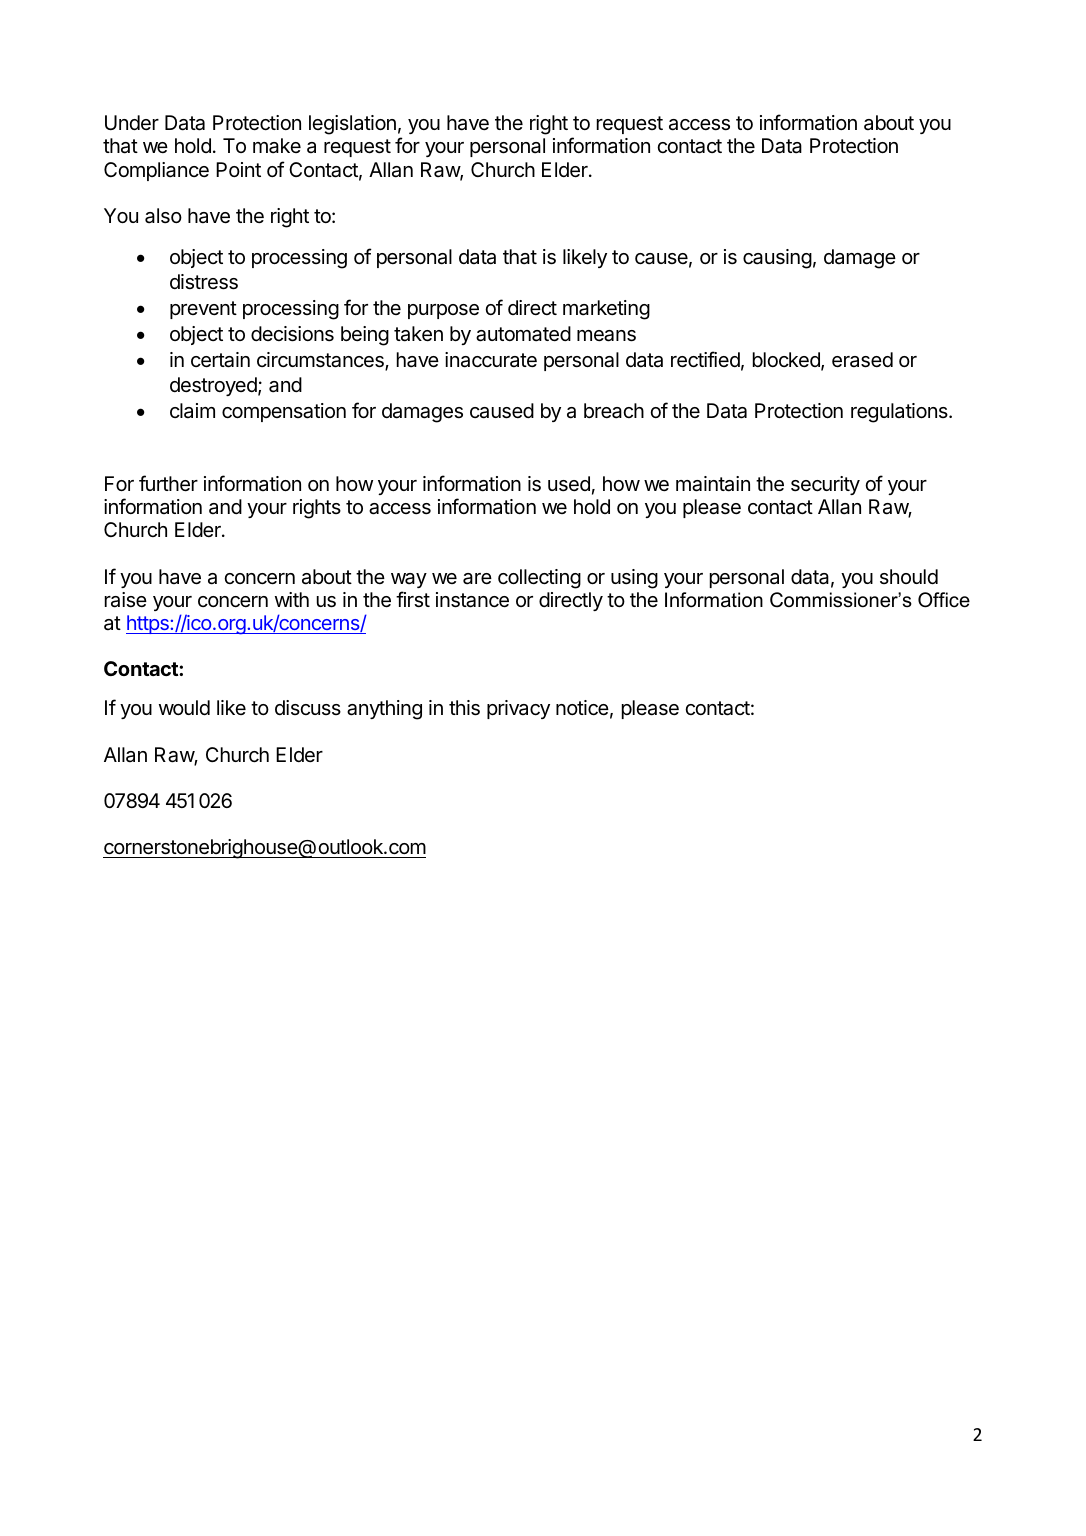 The width and height of the document is (1086, 1536). What do you see at coordinates (352, 125) in the document?
I see `legislation` at bounding box center [352, 125].
